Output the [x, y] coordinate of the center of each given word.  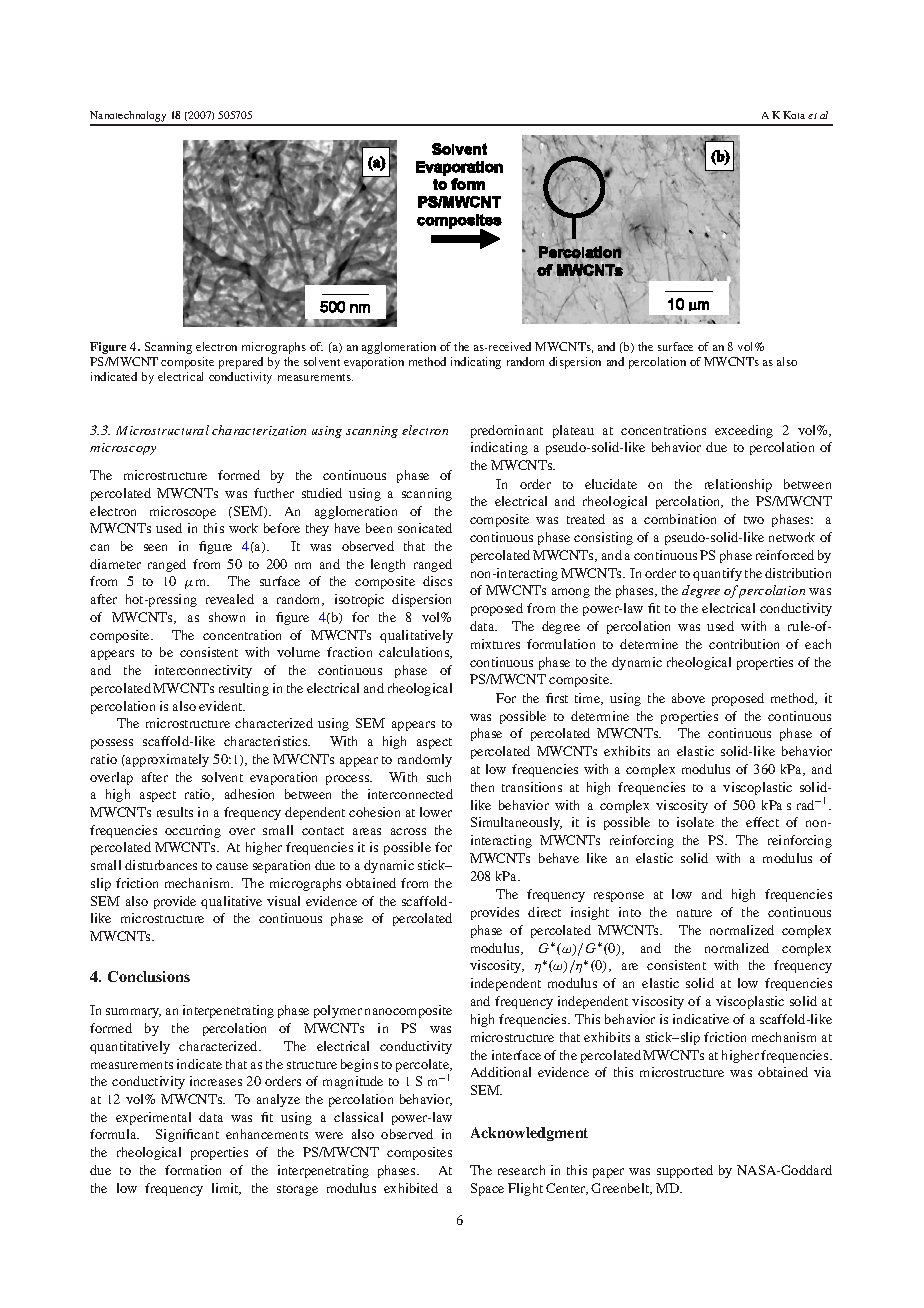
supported [685, 1171]
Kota [794, 115]
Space [487, 1189]
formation [193, 1170]
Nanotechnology [129, 118]
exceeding [744, 431]
